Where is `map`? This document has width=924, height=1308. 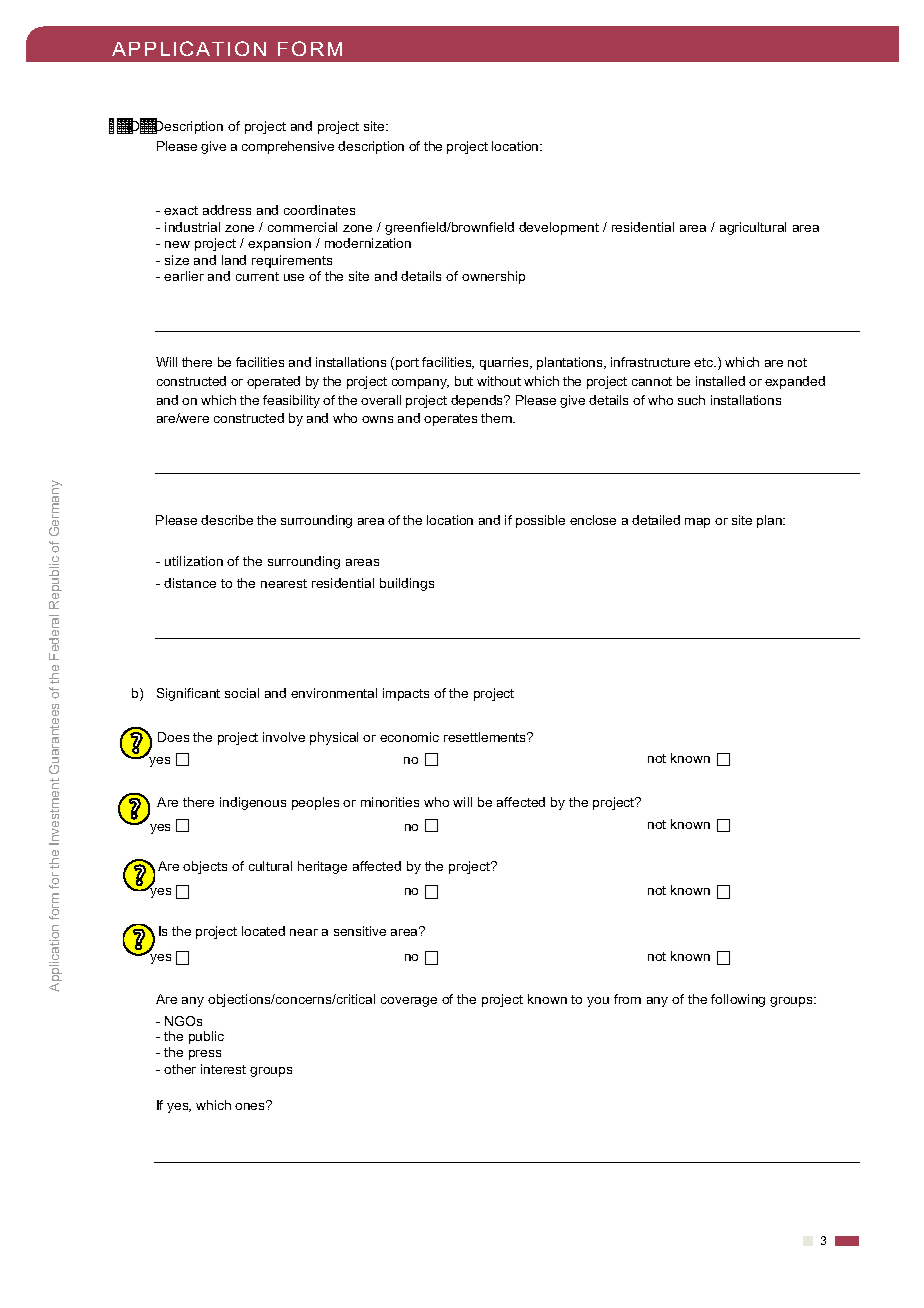
map is located at coordinates (697, 523).
